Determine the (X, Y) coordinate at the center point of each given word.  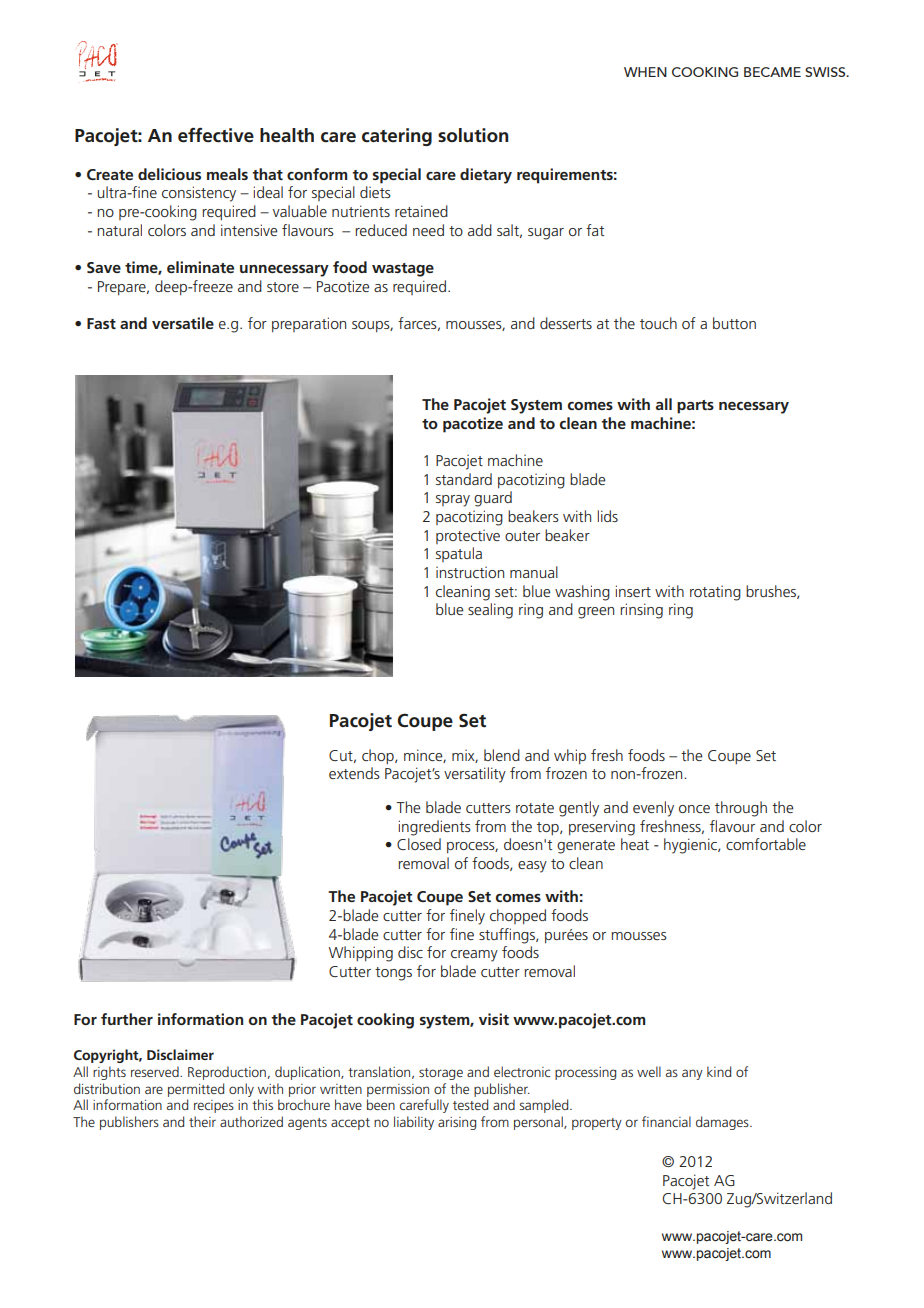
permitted (196, 1090)
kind (719, 1071)
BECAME (772, 72)
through (741, 809)
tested (470, 1104)
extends (354, 773)
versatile (183, 323)
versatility (475, 775)
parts (695, 407)
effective (216, 135)
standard (464, 479)
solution (473, 135)
